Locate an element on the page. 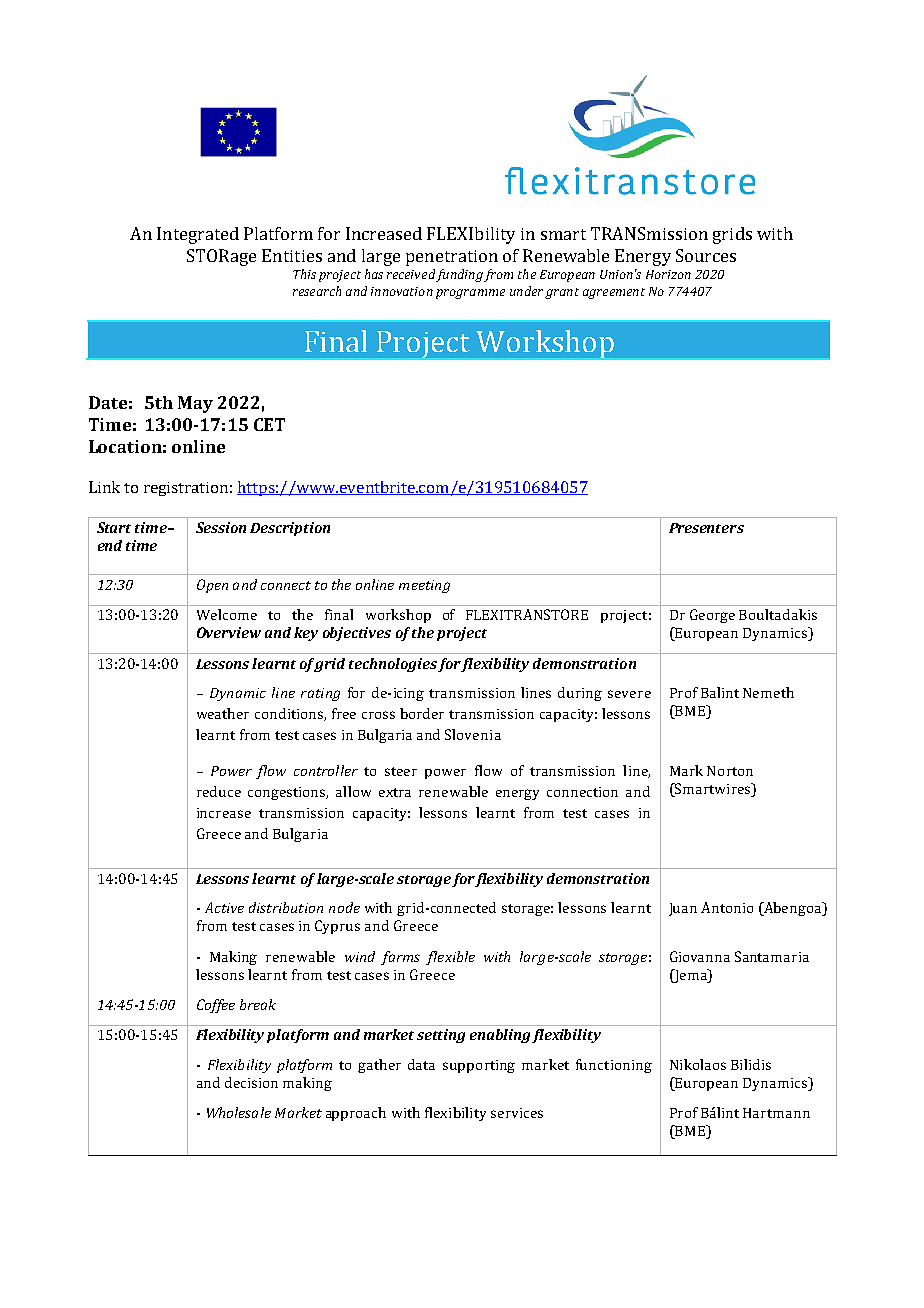 The width and height of the page is (924, 1308). Wholesale is located at coordinates (239, 1112).
